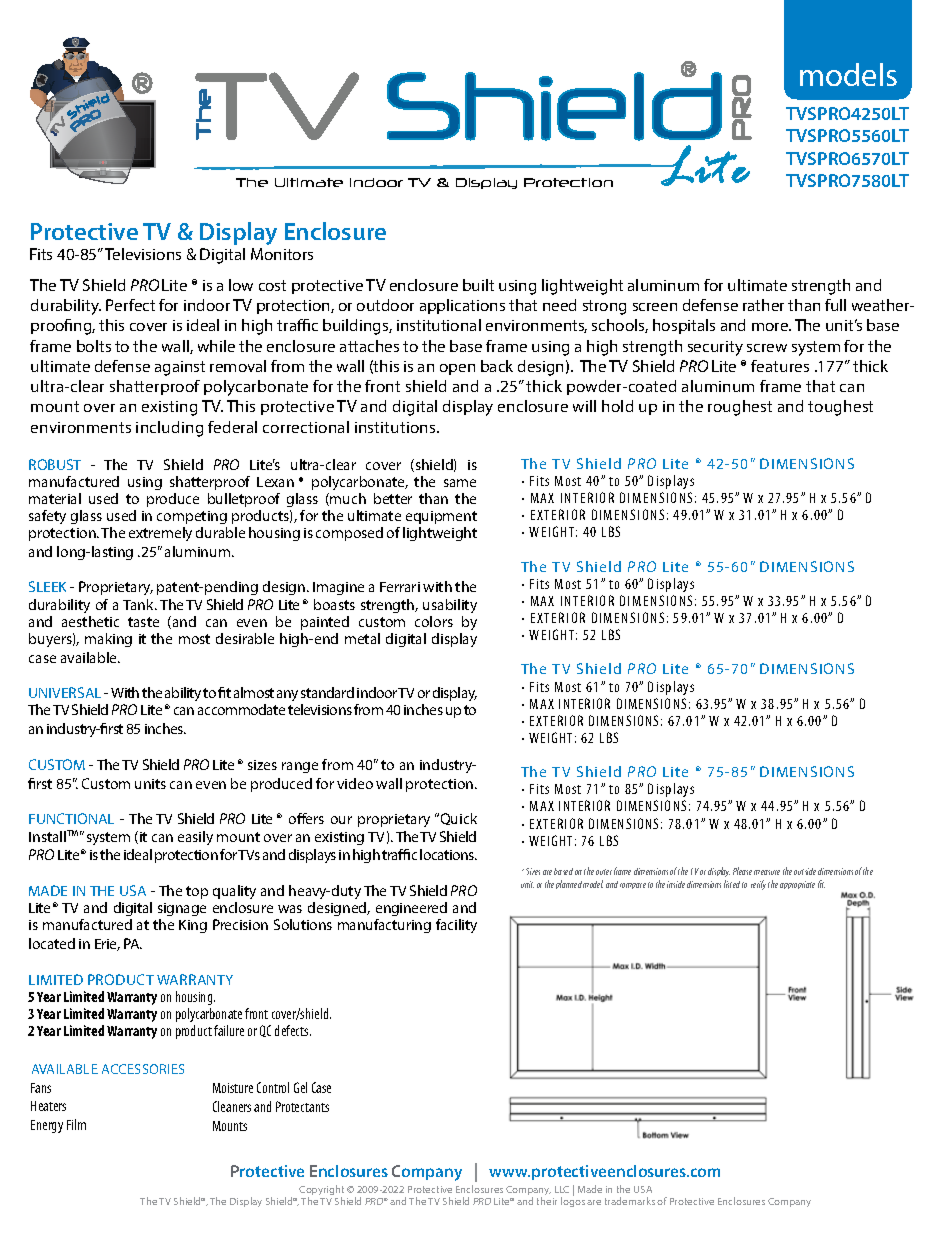  I want to click on built, so click(478, 285).
